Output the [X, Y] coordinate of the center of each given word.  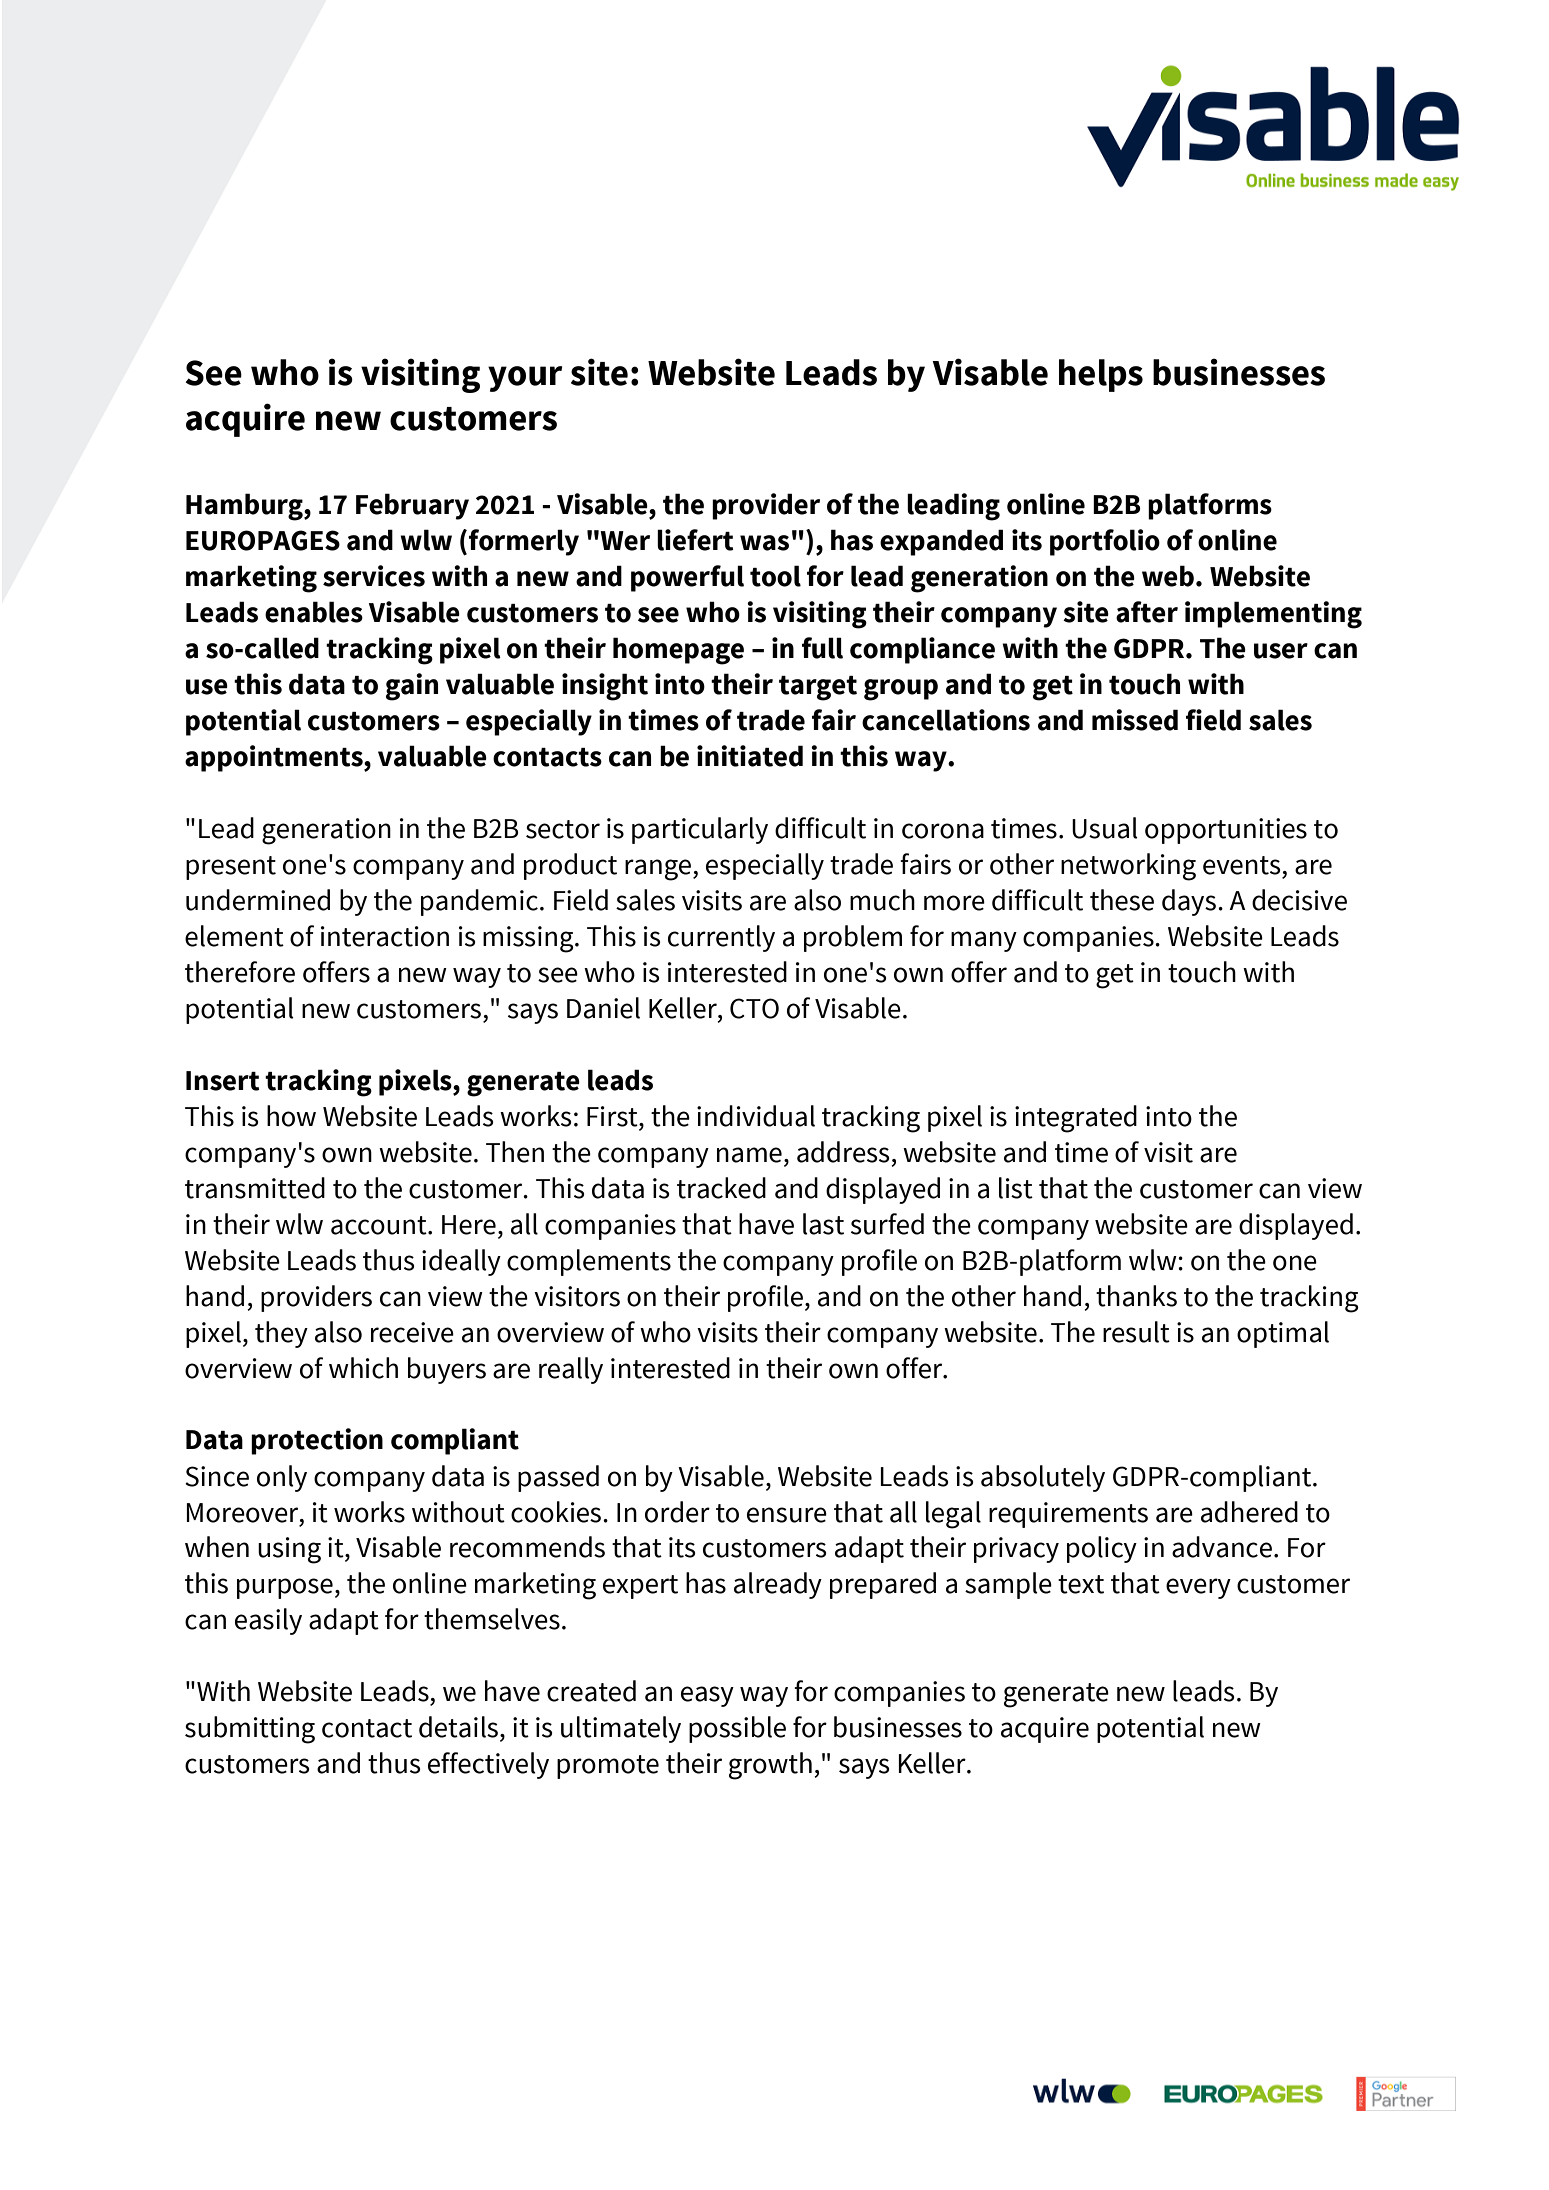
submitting [250, 1730]
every [1198, 1588]
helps [1101, 375]
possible [737, 1729]
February [412, 506]
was [764, 543]
